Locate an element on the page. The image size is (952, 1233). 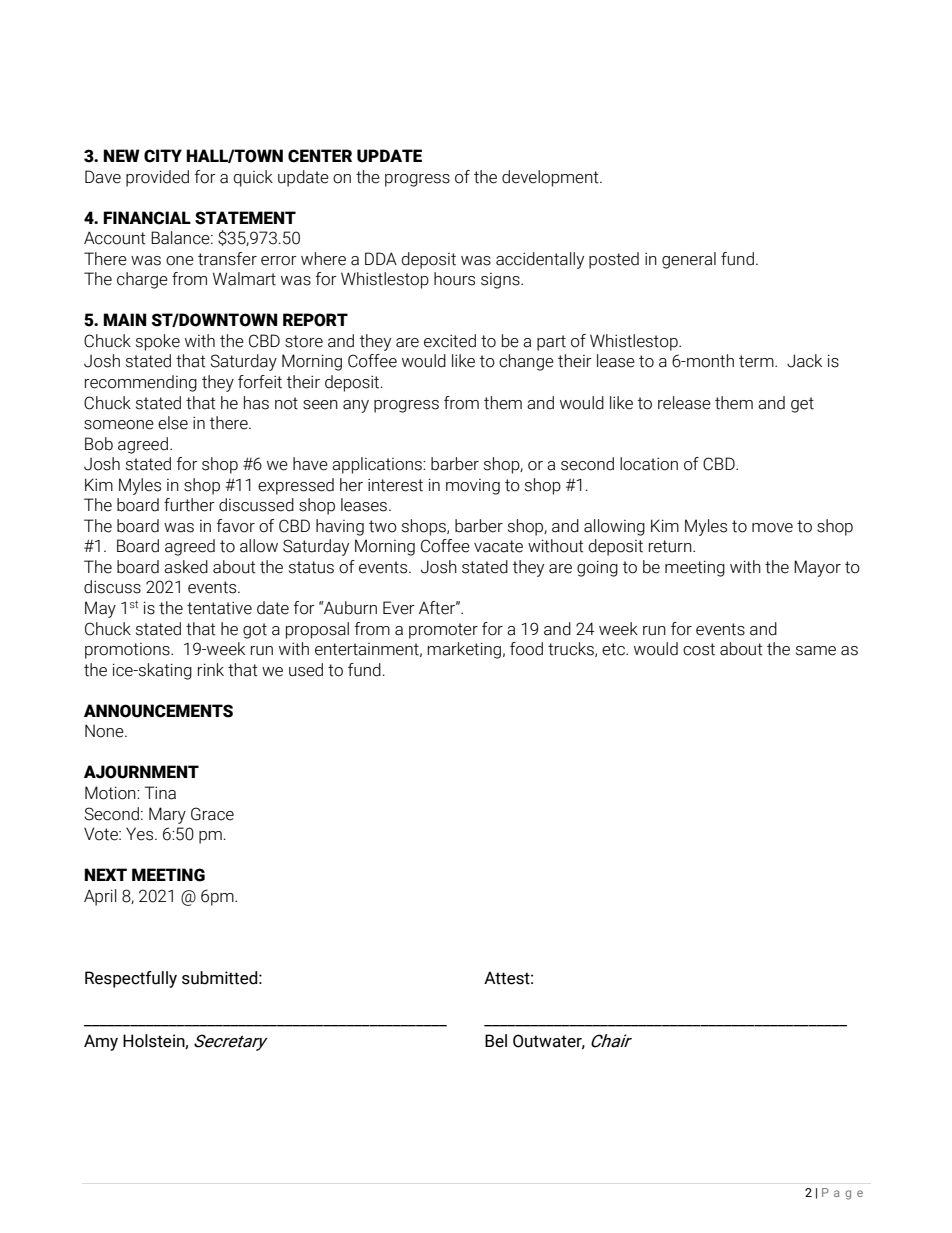
etc is located at coordinates (614, 649).
